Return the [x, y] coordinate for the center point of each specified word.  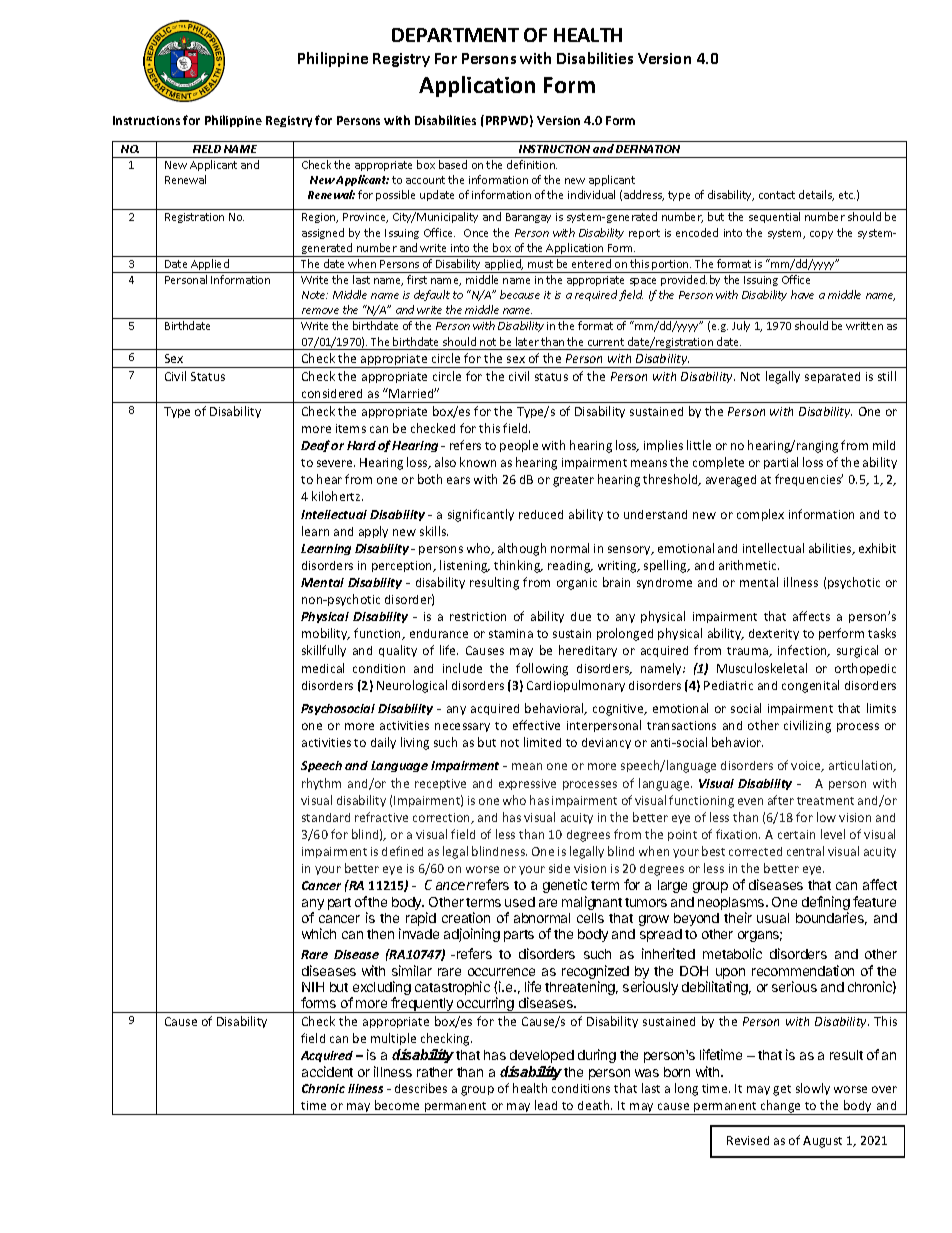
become [397, 1105]
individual [591, 194]
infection [803, 651]
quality [398, 651]
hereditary [588, 651]
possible [395, 195]
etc [847, 195]
